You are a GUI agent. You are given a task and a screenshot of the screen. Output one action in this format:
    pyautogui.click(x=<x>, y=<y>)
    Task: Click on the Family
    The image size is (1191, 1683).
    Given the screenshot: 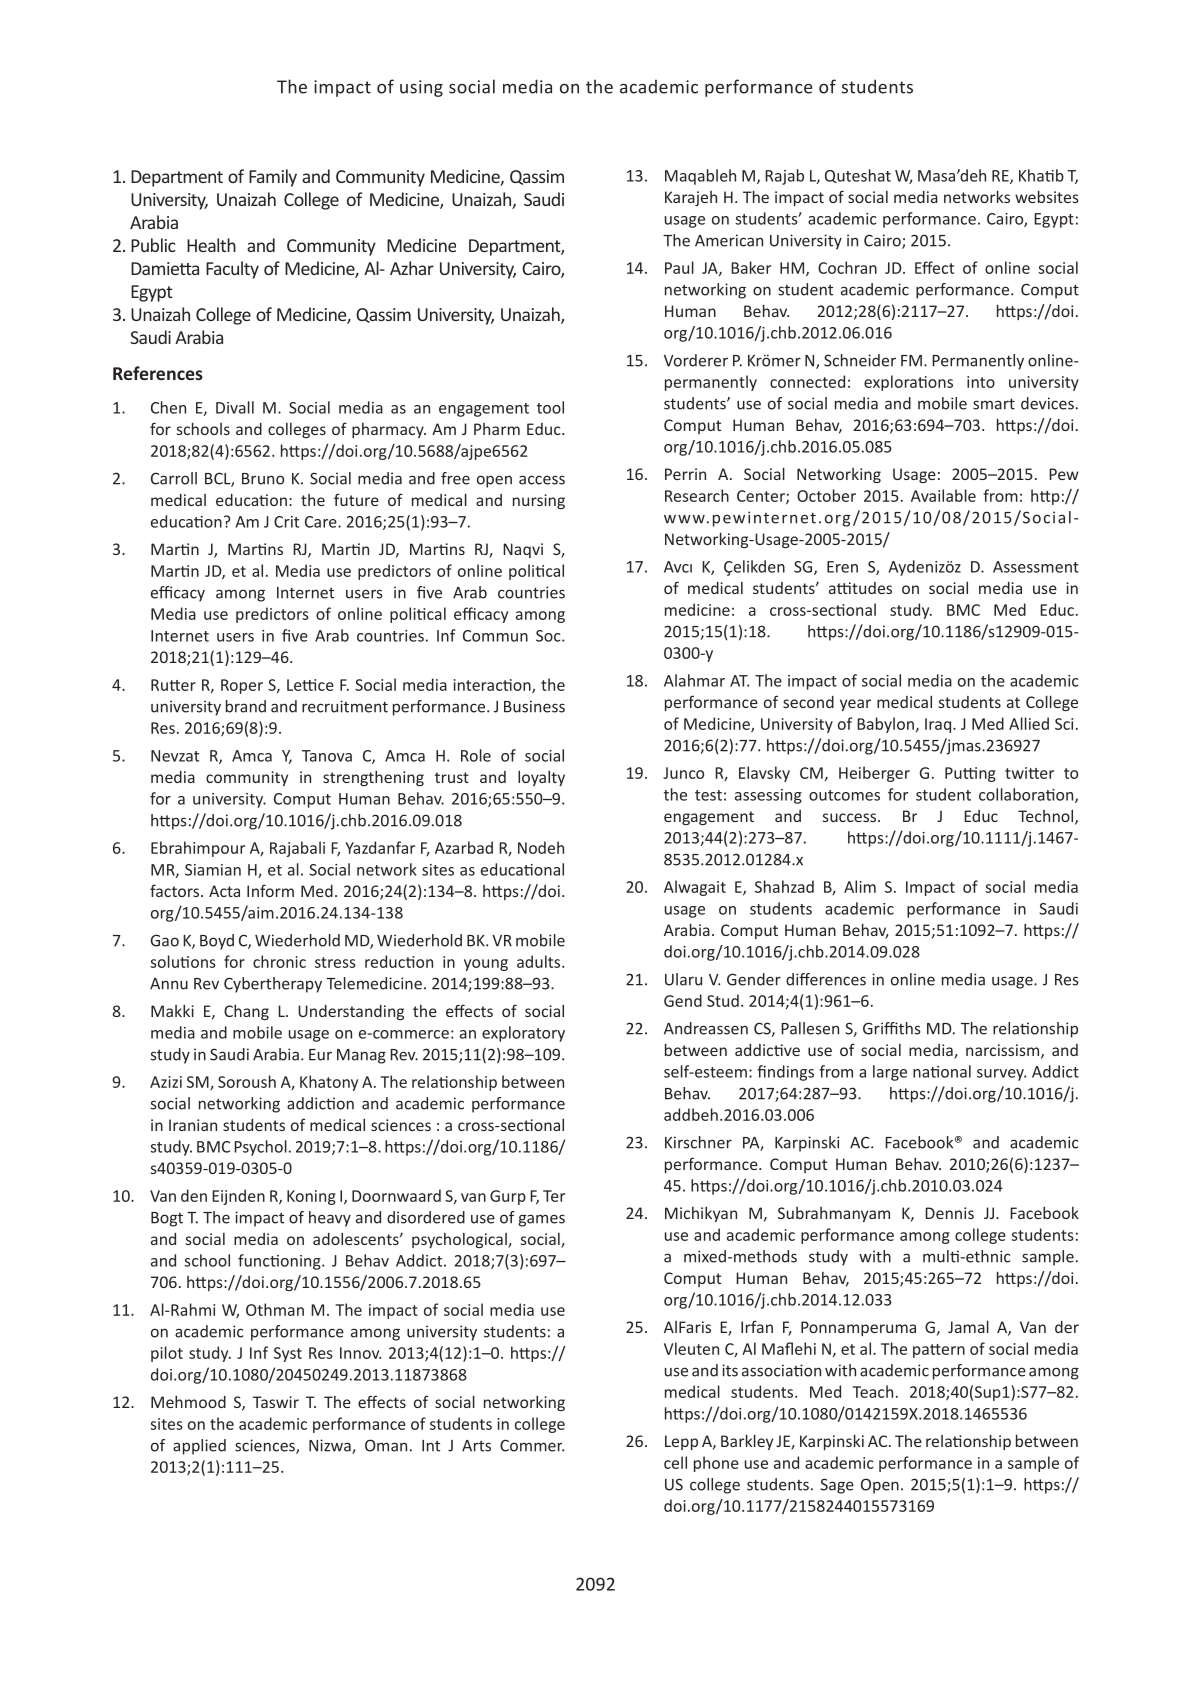 What is the action you would take?
    pyautogui.click(x=273, y=178)
